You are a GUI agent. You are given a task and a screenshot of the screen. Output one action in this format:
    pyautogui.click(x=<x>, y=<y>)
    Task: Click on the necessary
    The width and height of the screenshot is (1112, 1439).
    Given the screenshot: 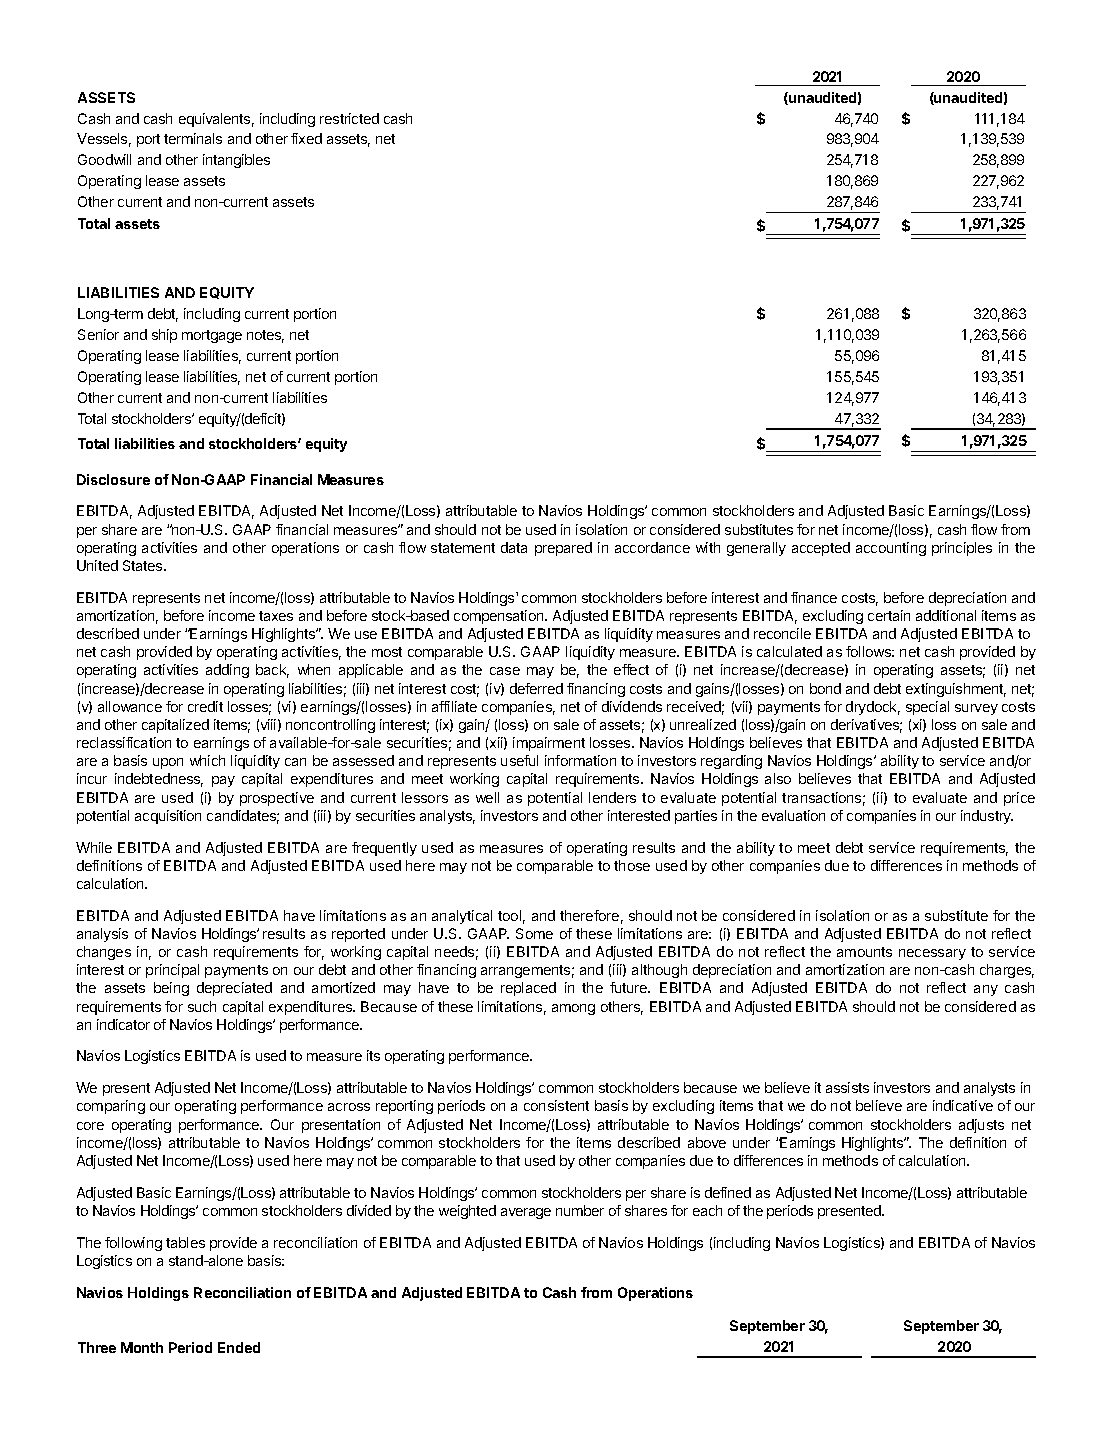 What is the action you would take?
    pyautogui.click(x=932, y=954)
